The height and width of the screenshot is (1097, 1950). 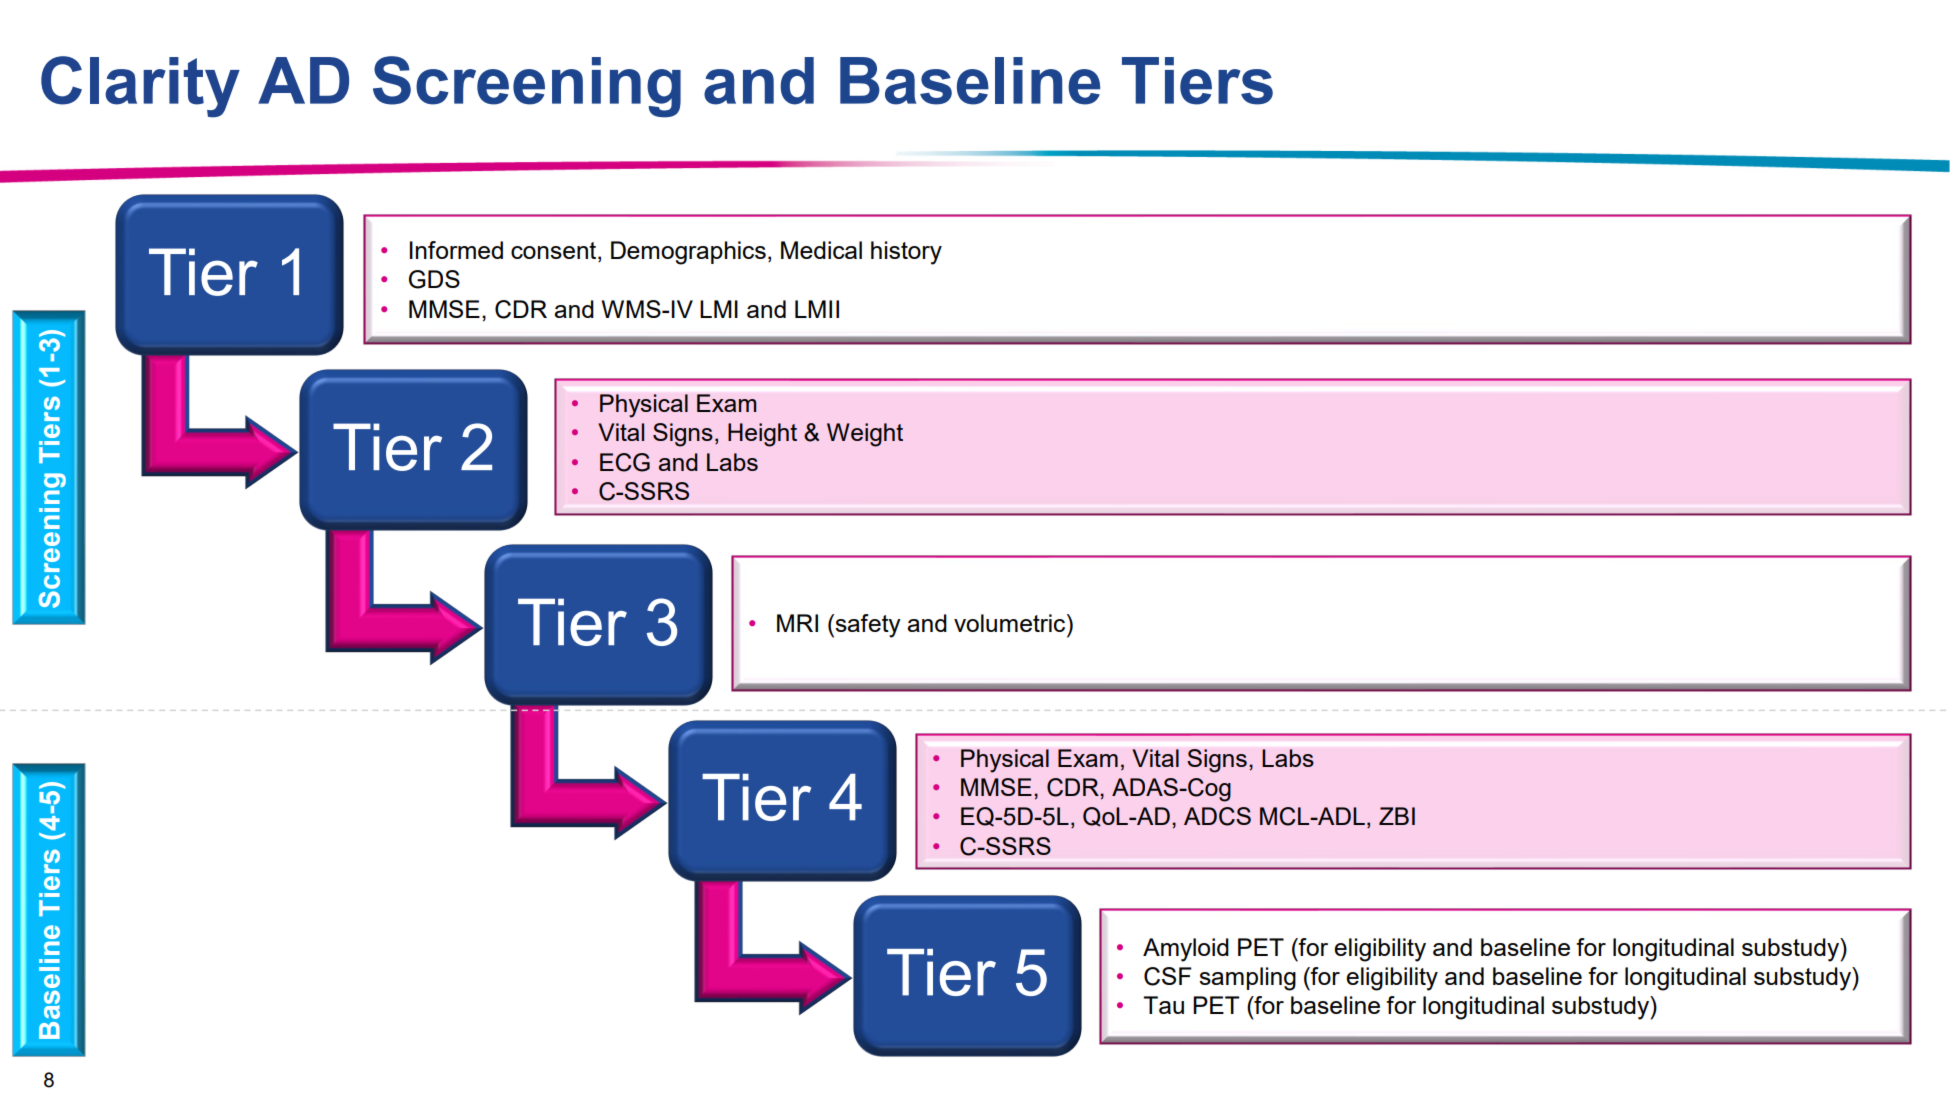 What do you see at coordinates (1168, 976) in the screenshot?
I see `CSF` at bounding box center [1168, 976].
